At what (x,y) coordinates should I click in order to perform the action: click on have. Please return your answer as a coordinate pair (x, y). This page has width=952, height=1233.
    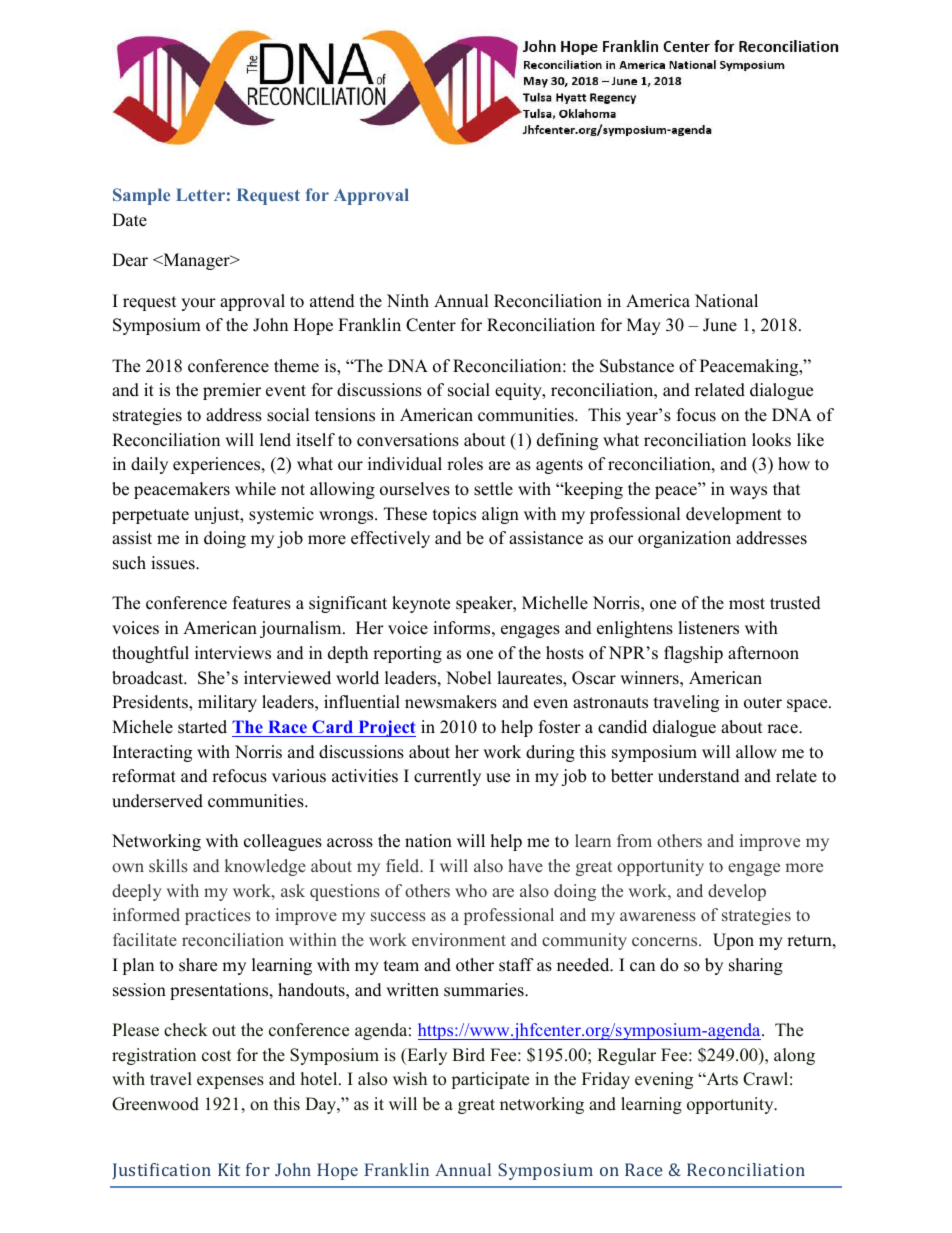
    Looking at the image, I should click on (525, 865).
